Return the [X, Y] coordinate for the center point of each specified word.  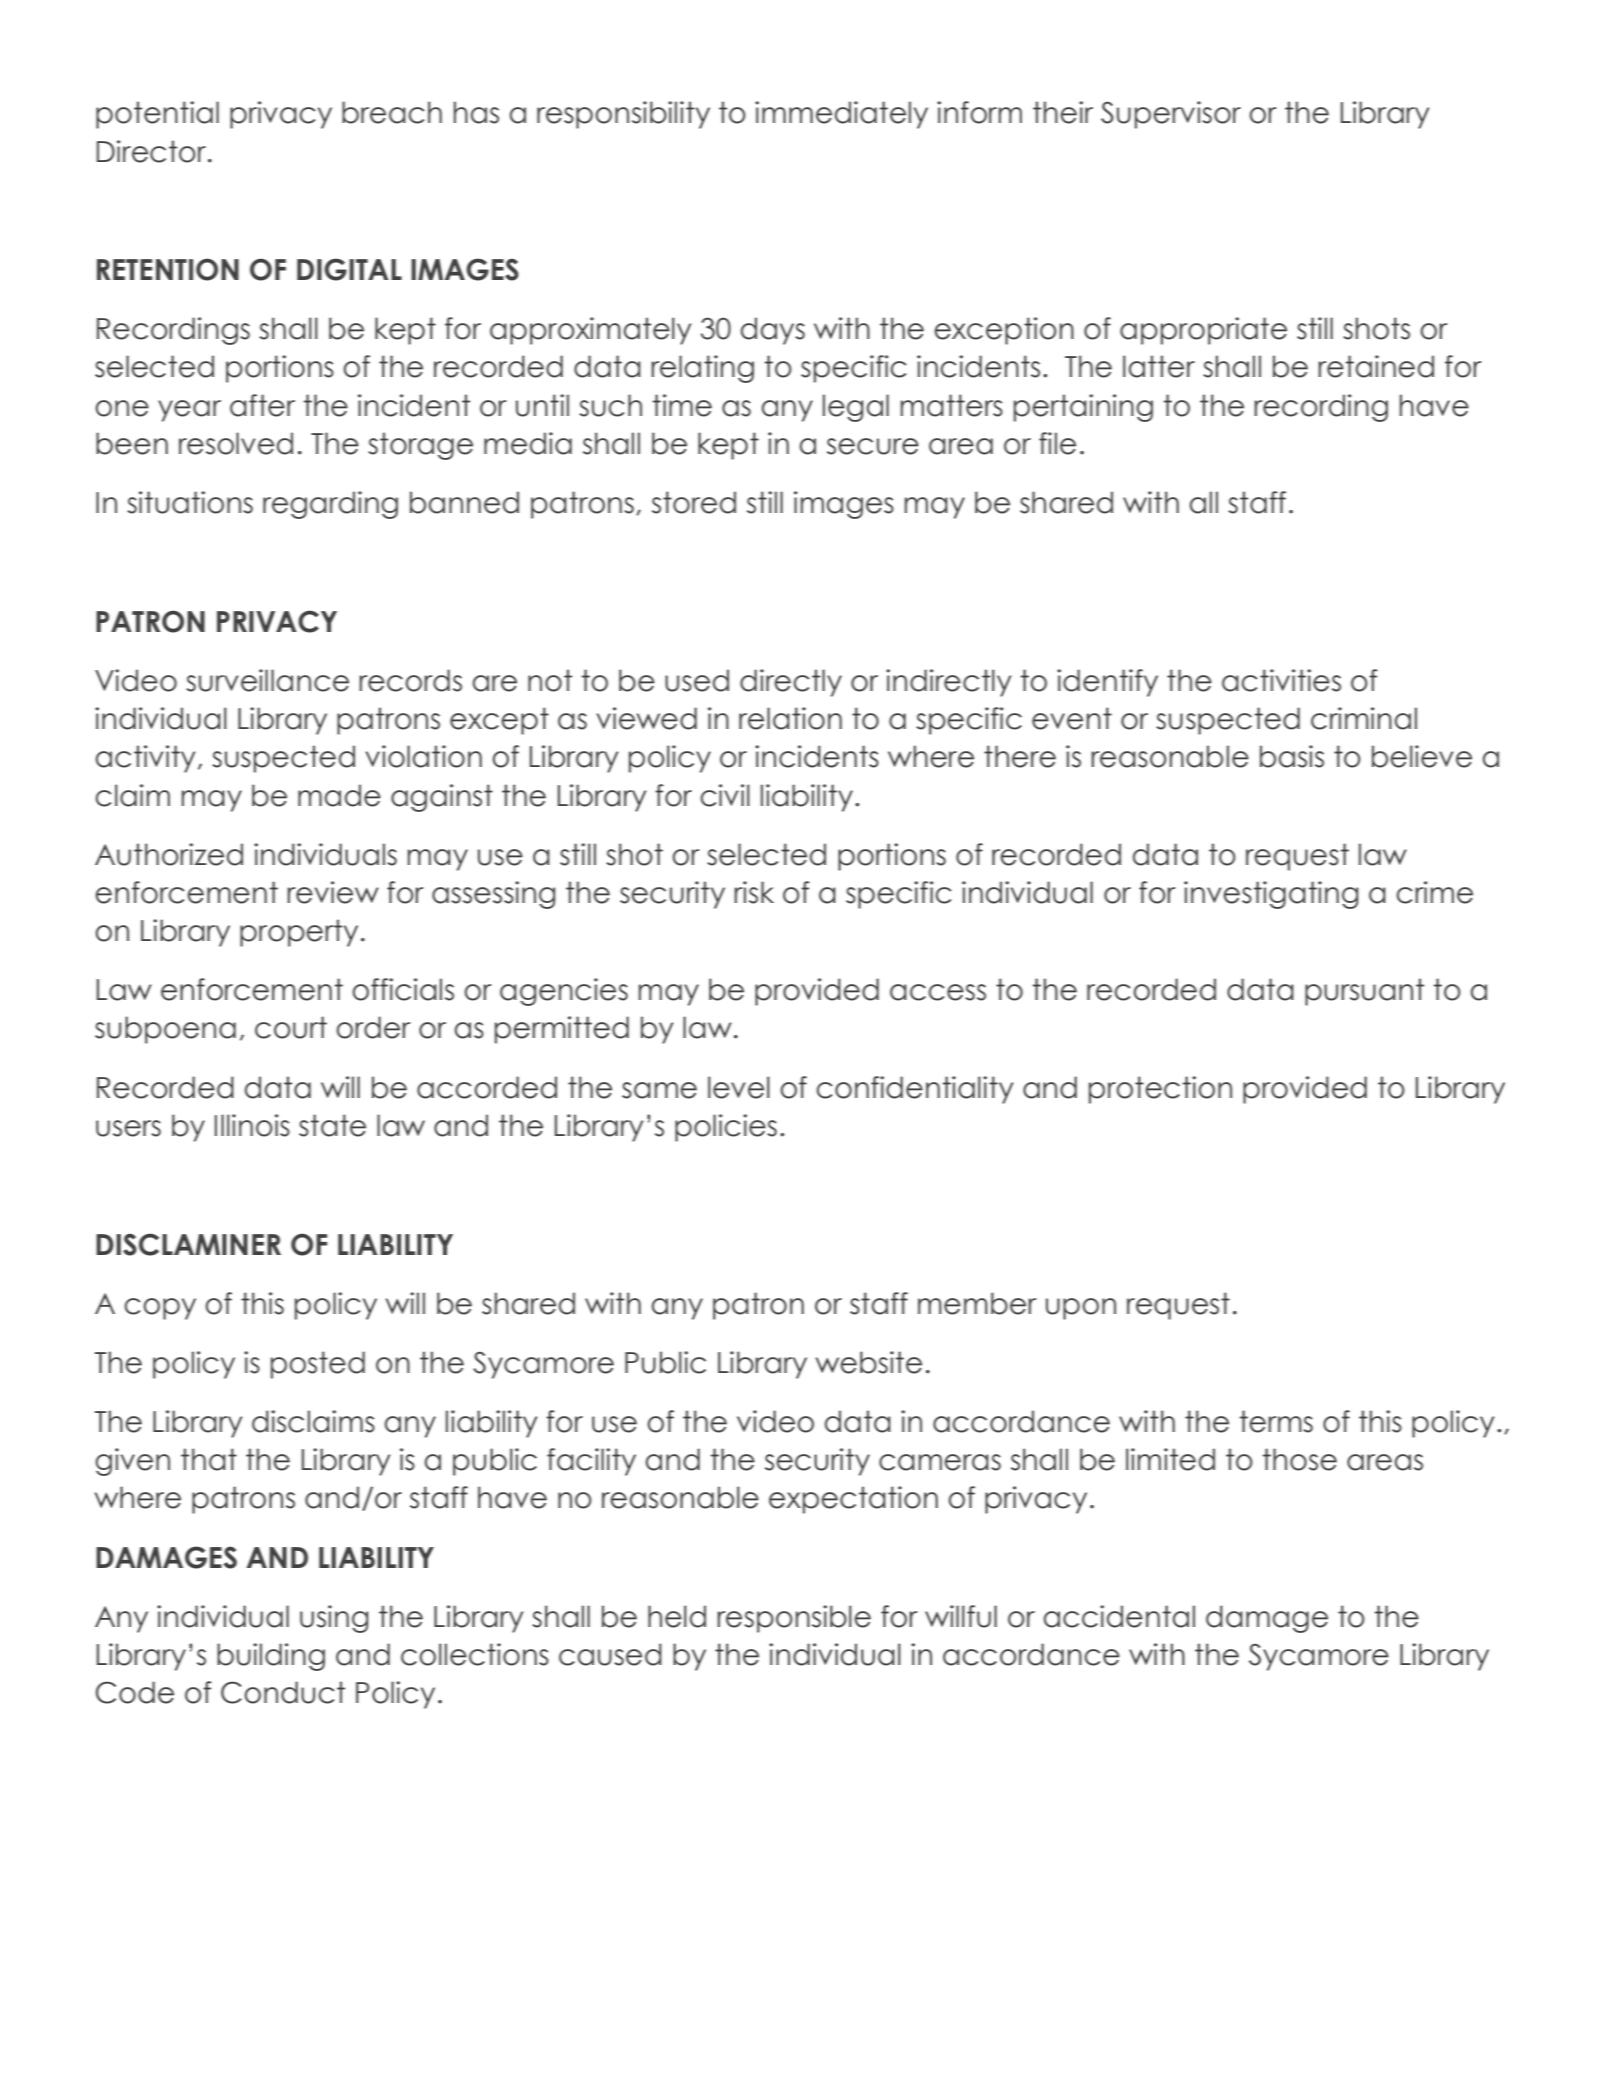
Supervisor [1171, 115]
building [271, 1657]
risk [754, 892]
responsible [794, 1619]
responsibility [623, 115]
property [299, 933]
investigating [1271, 895]
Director [153, 151]
